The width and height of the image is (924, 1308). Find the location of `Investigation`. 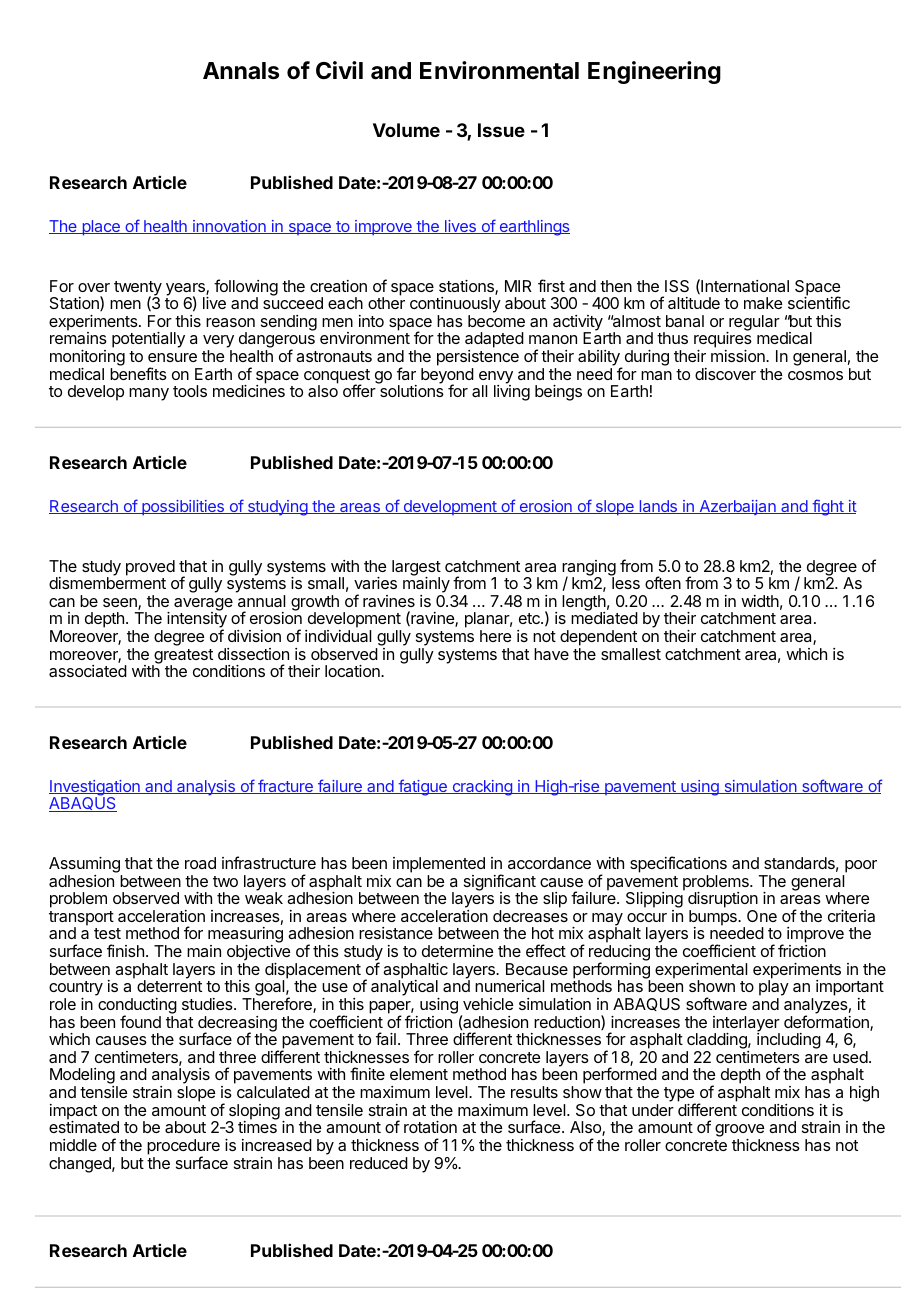

Investigation is located at coordinates (95, 789).
